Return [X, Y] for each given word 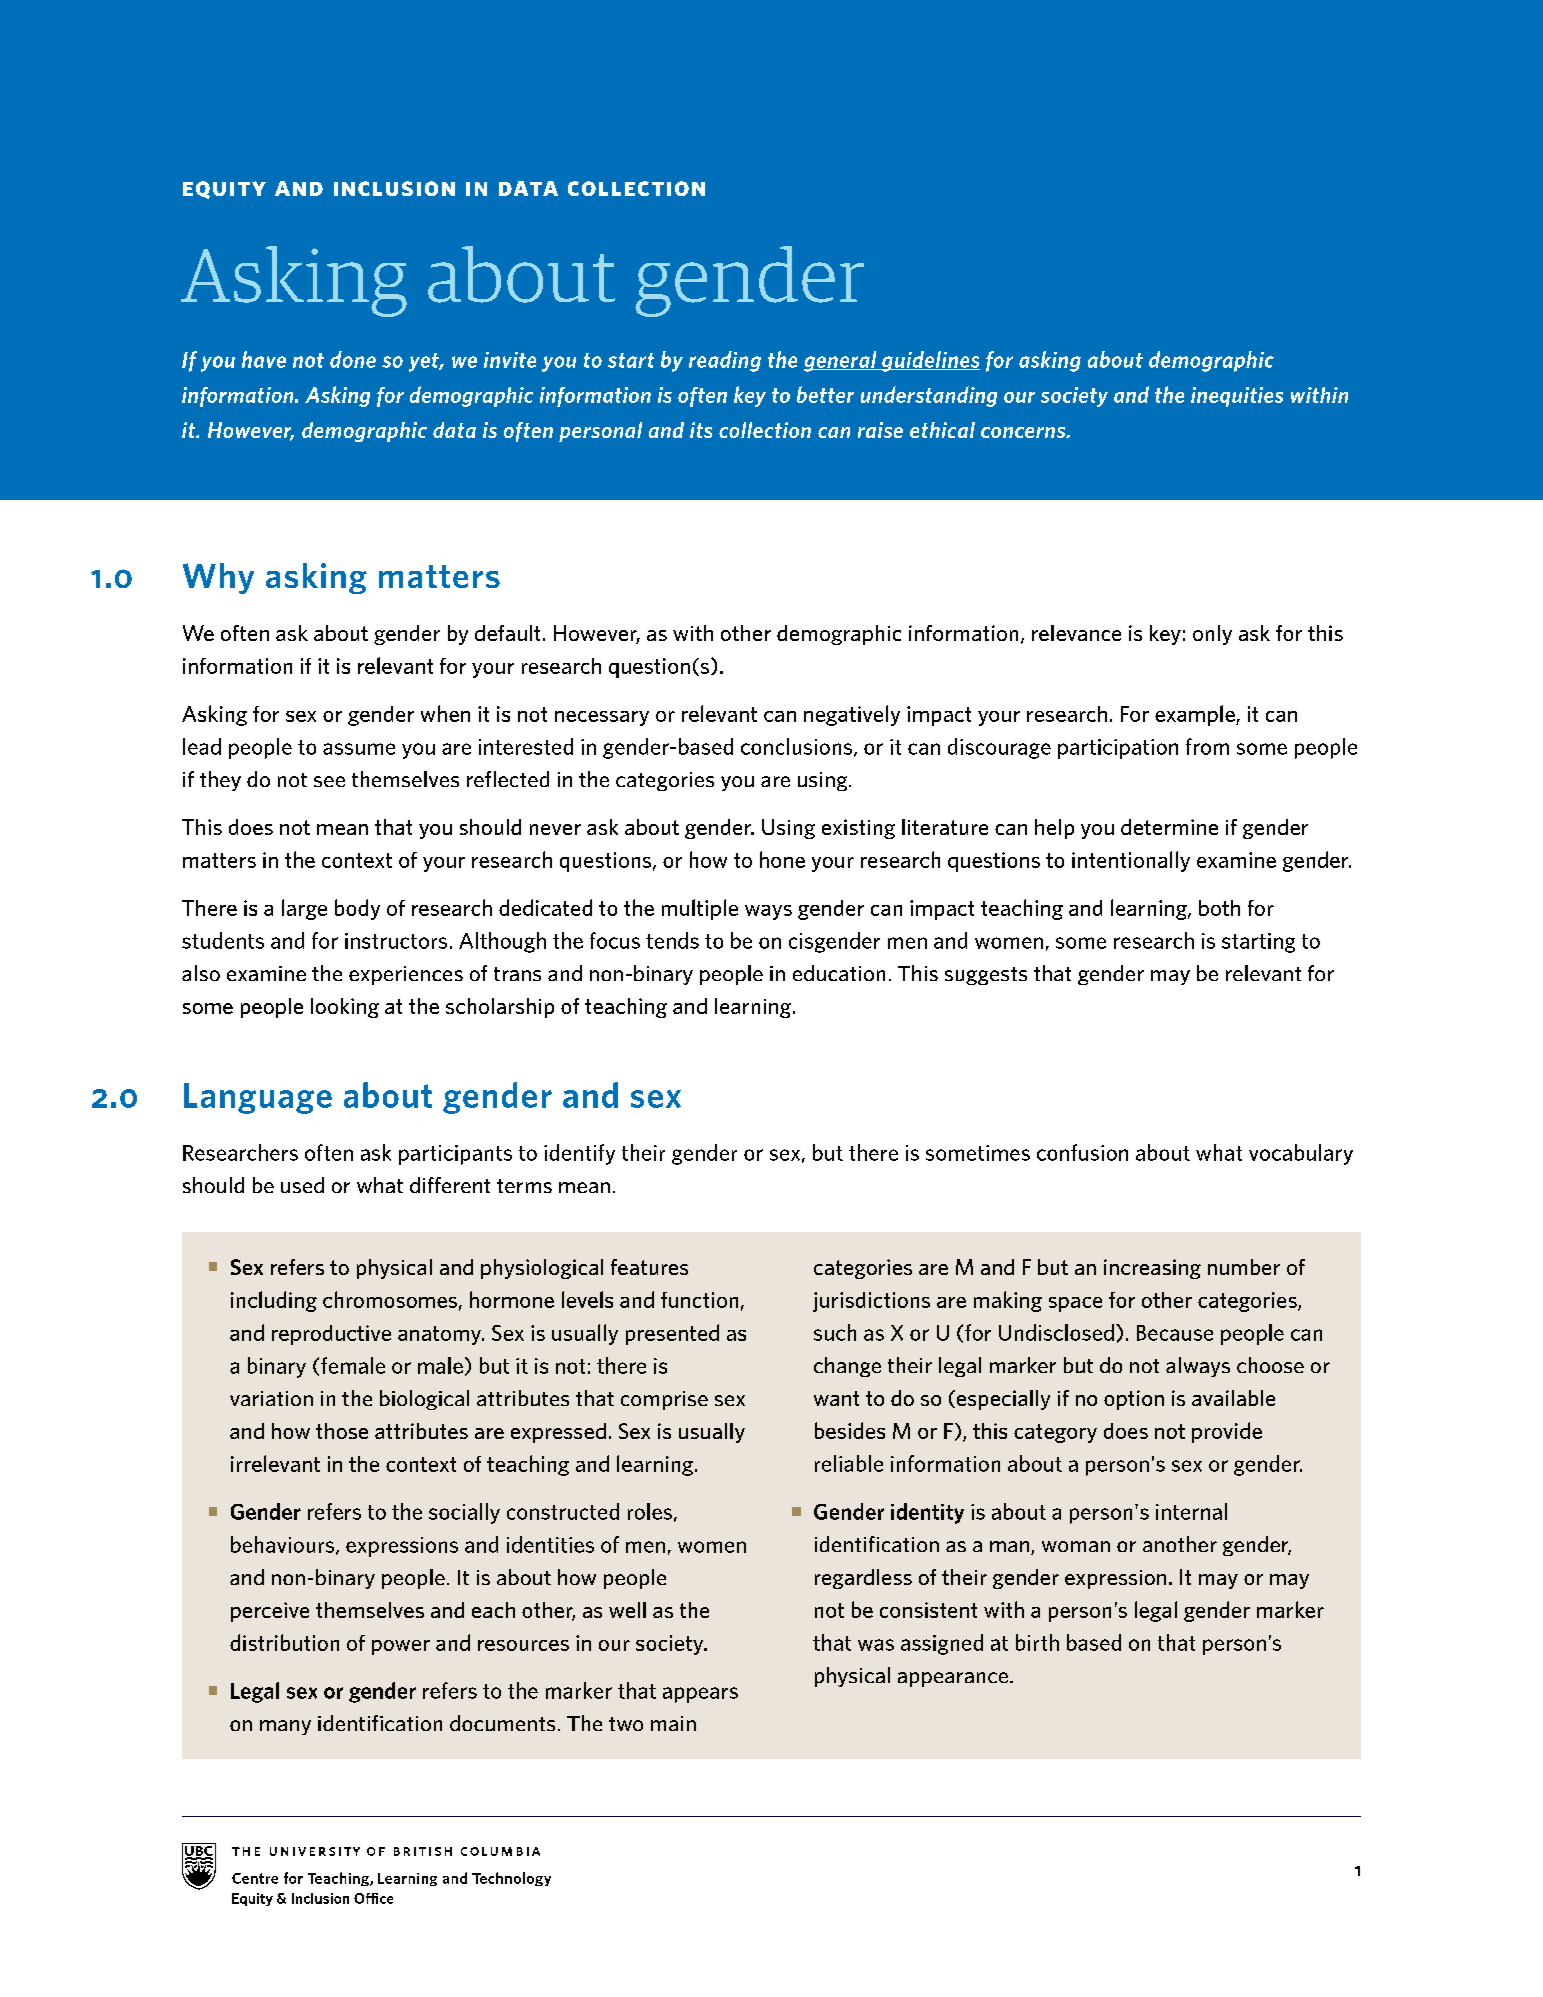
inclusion [394, 188]
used [302, 1185]
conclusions [798, 747]
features [649, 1267]
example [1196, 715]
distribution [284, 1642]
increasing [1152, 1269]
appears [700, 1695]
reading [725, 361]
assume [359, 749]
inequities [1237, 397]
